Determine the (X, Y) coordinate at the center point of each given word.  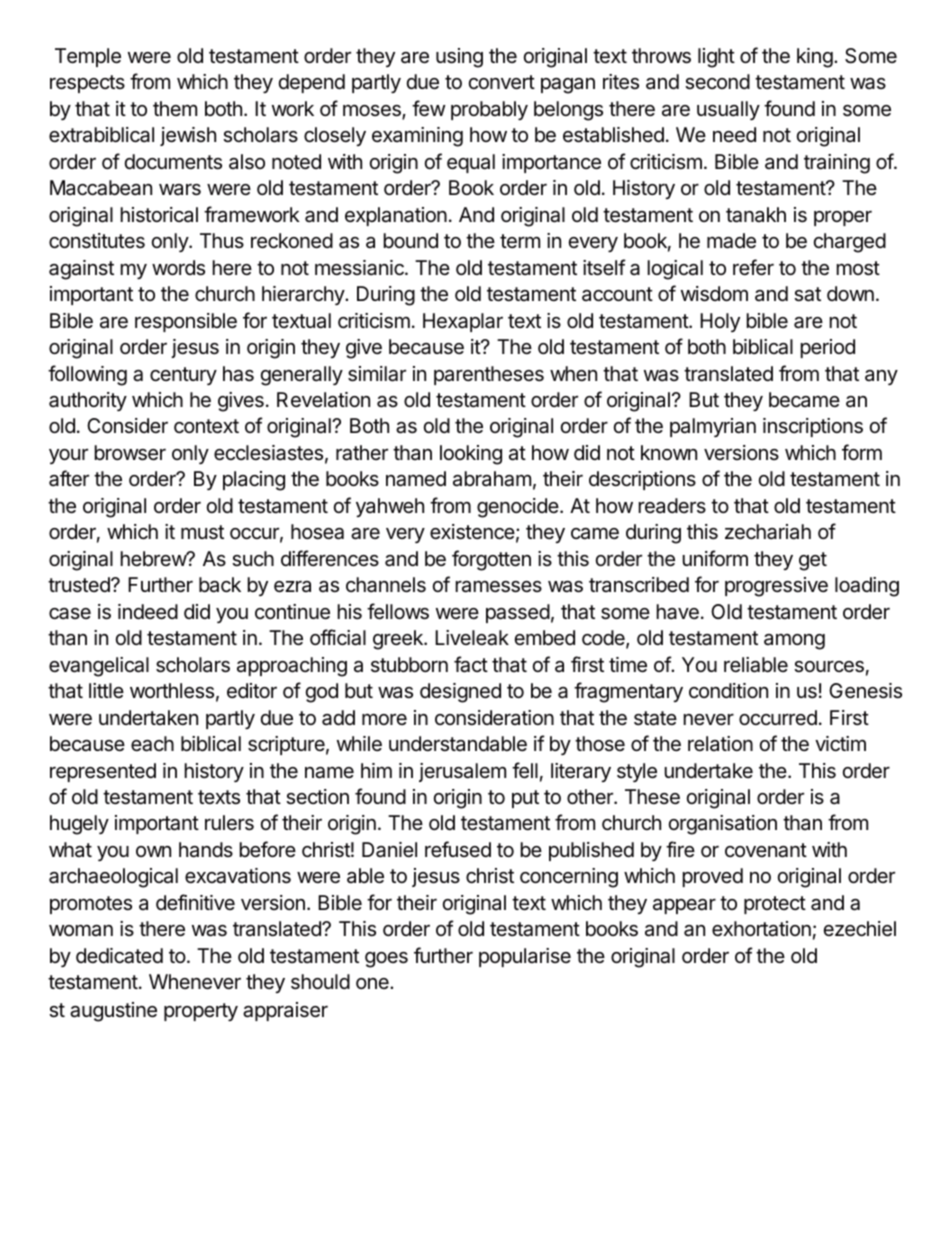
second (717, 82)
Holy (720, 322)
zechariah (768, 532)
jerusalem (462, 772)
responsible (186, 322)
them (175, 108)
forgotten (491, 560)
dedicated (119, 956)
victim (840, 744)
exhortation (761, 929)
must (202, 532)
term (520, 241)
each (152, 744)
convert (502, 82)
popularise (525, 957)
